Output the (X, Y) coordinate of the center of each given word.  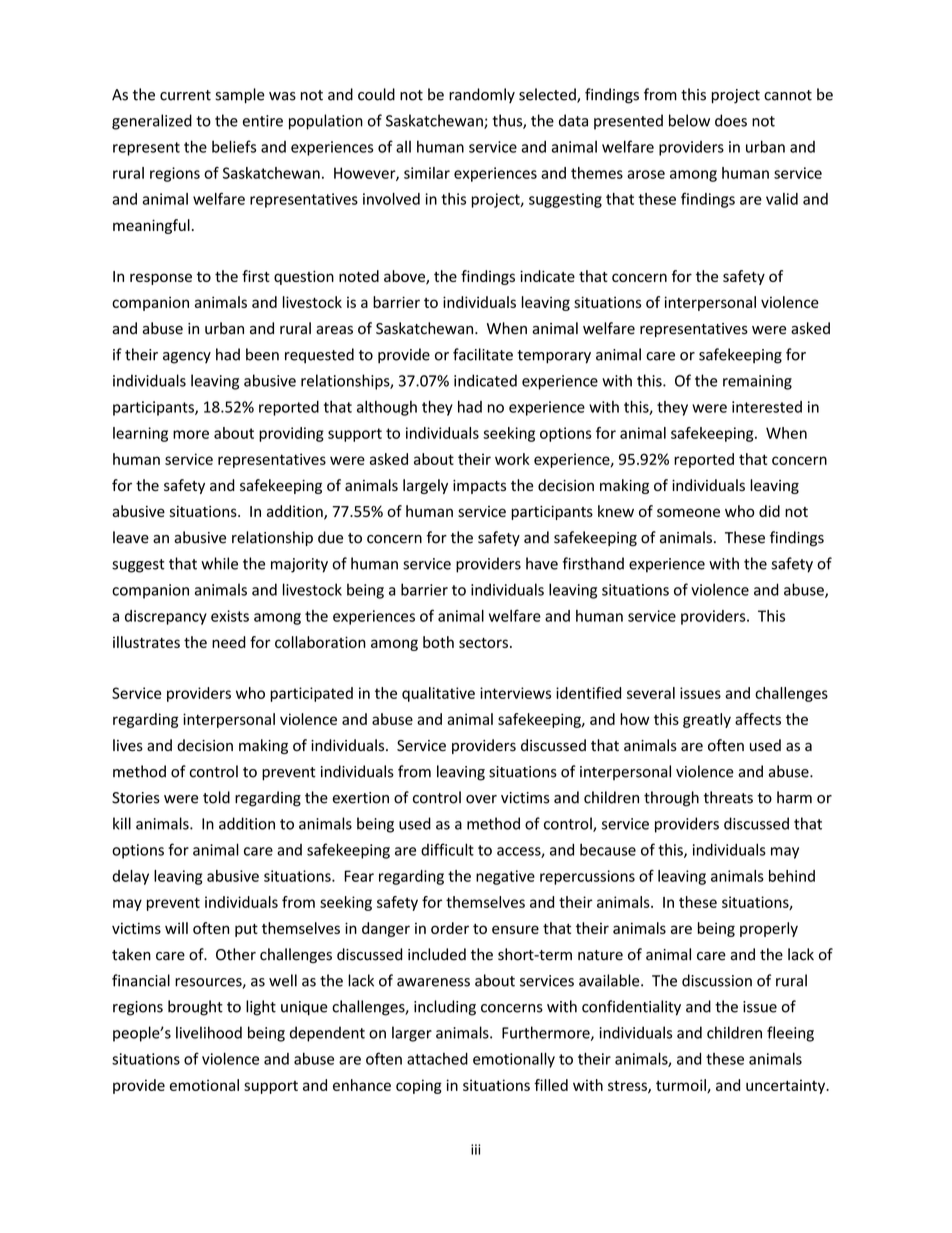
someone (688, 512)
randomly (482, 95)
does (731, 120)
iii (475, 1149)
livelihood (209, 1032)
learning (140, 434)
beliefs (234, 146)
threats (728, 797)
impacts (479, 487)
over (481, 799)
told (216, 797)
